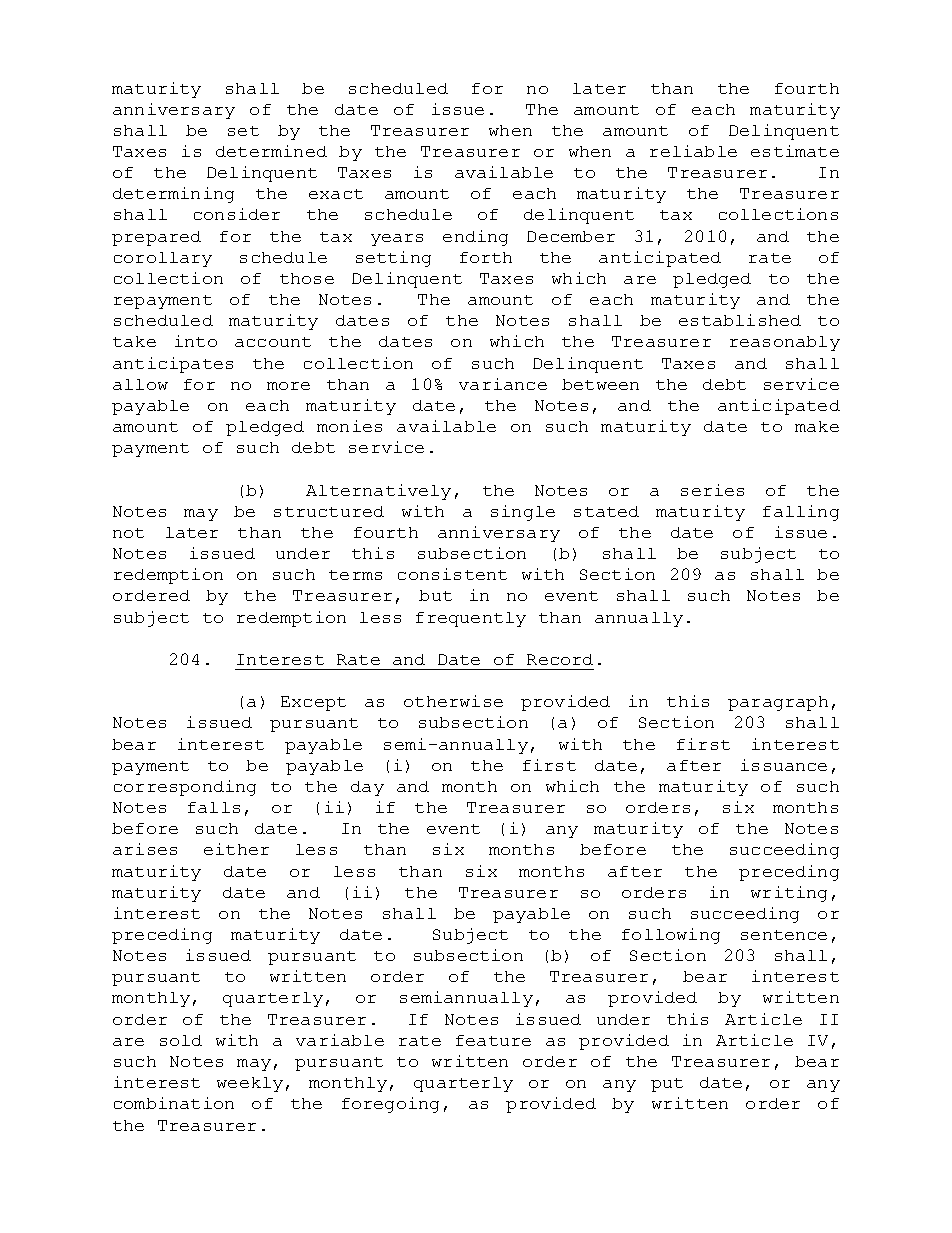 Image resolution: width=952 pixels, height=1233 pixels. Describe the element at coordinates (367, 788) in the screenshot. I see `day` at that location.
